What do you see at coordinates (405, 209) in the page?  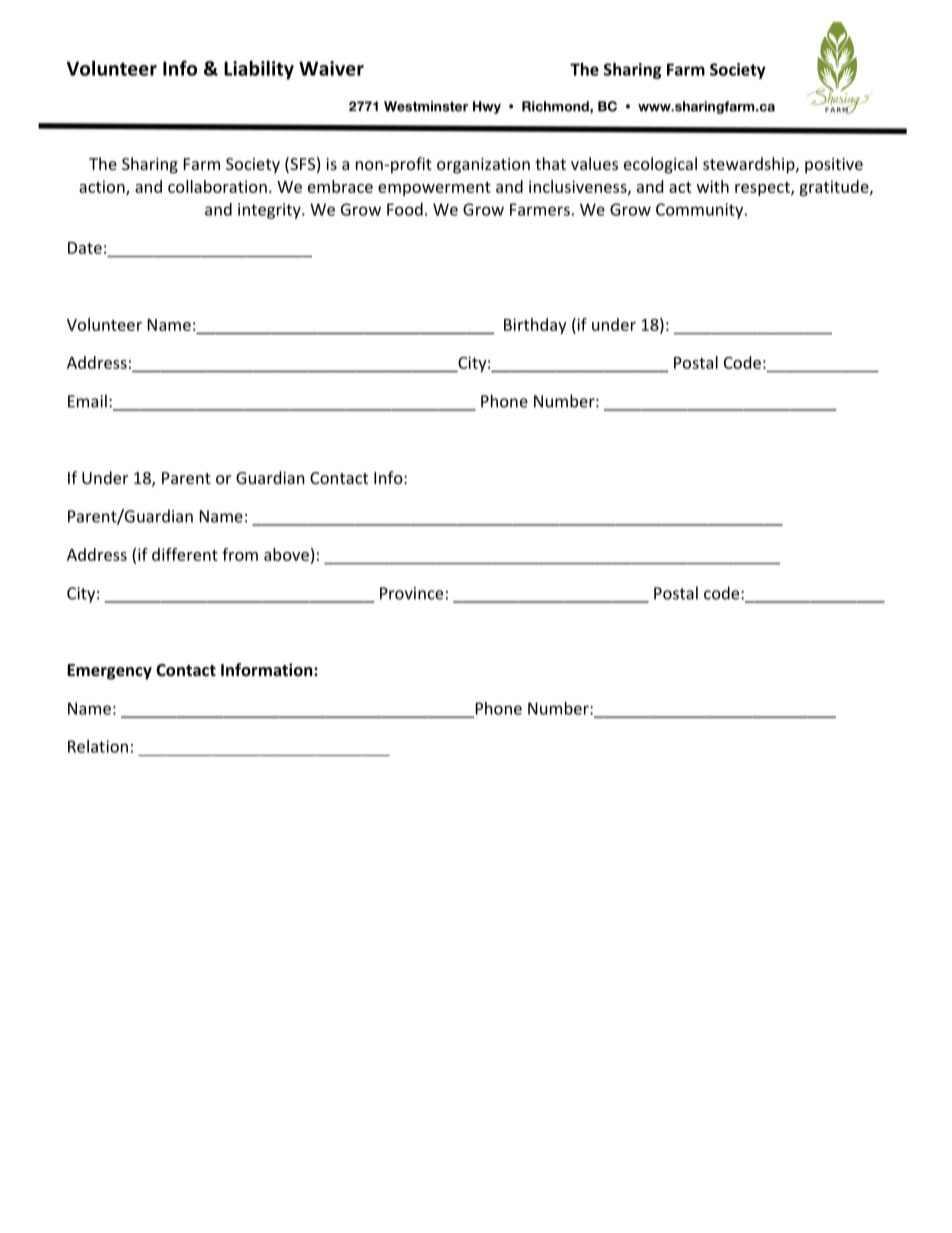 I see `Food` at bounding box center [405, 209].
